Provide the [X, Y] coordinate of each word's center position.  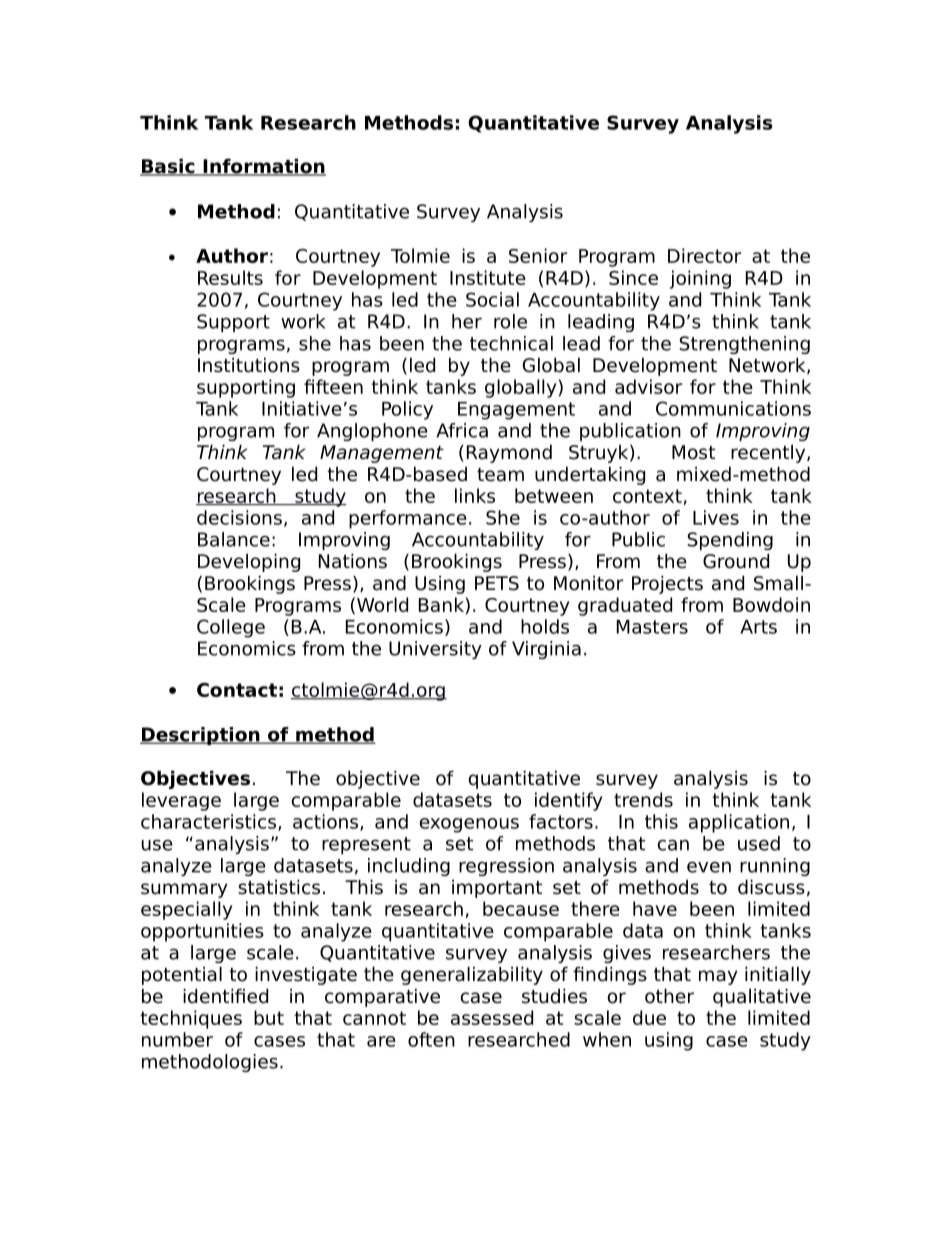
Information [263, 167]
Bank [441, 604]
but [269, 1017]
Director [704, 255]
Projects [667, 584]
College [231, 628]
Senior [538, 255]
